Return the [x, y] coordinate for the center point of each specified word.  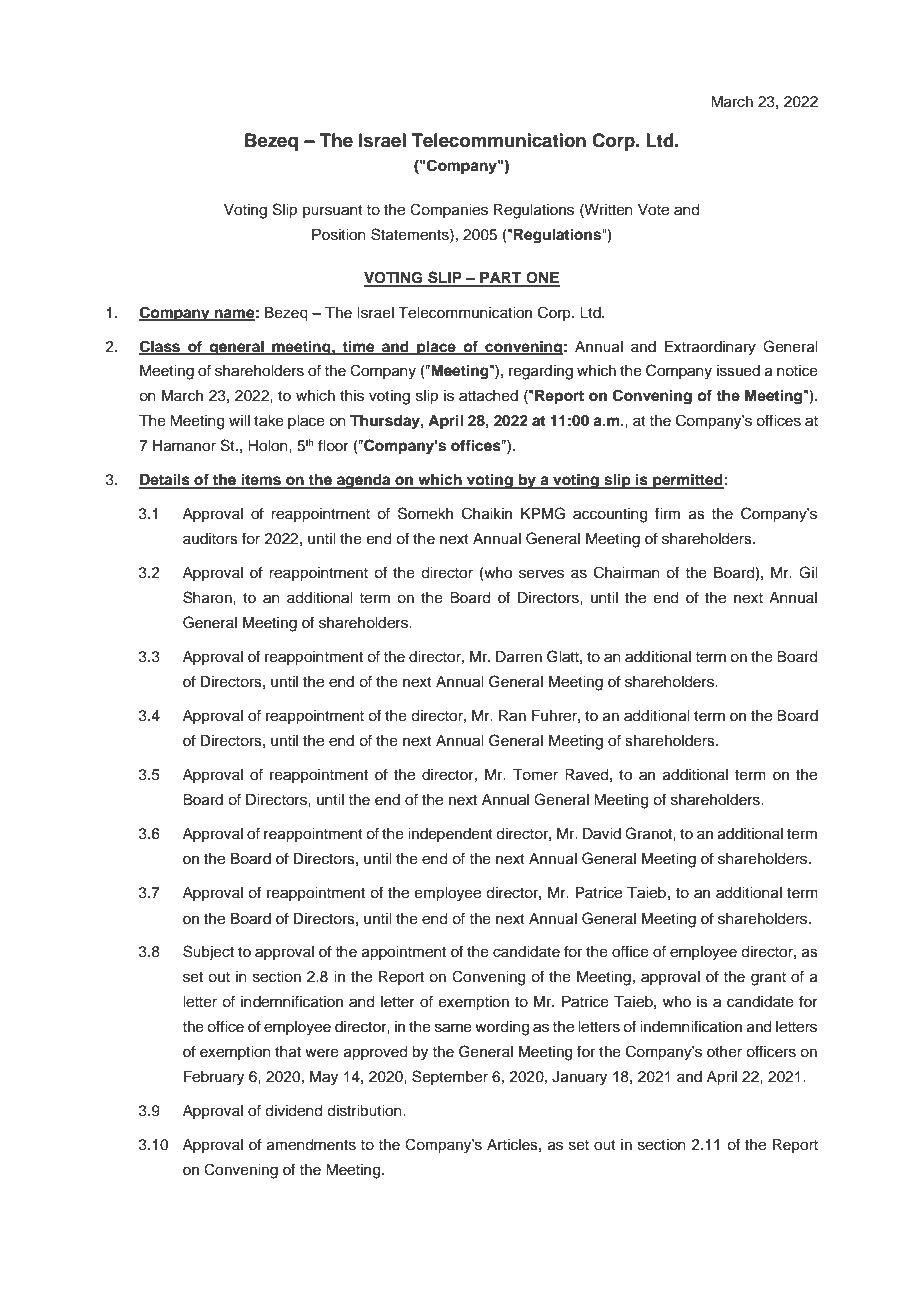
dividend [293, 1111]
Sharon [208, 597]
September [450, 1077]
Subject [208, 953]
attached [488, 396]
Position [339, 235]
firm [667, 513]
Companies [449, 210]
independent [450, 835]
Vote [653, 210]
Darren [519, 657]
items [261, 480]
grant [768, 979]
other [724, 1052]
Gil [808, 572]
